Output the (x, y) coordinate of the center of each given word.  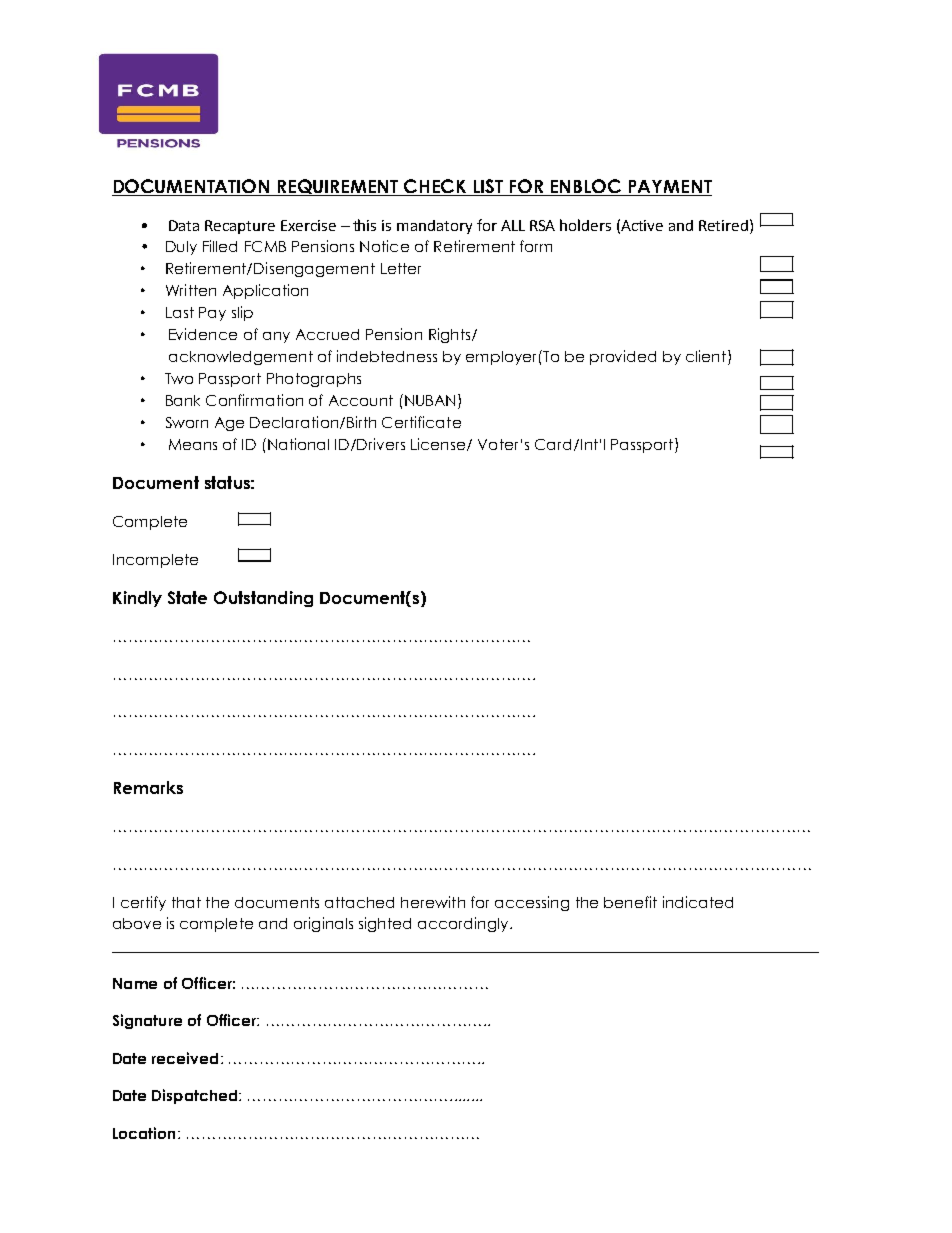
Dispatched (196, 1096)
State (187, 597)
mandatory (434, 227)
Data (184, 225)
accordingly (464, 924)
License (439, 444)
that (186, 902)
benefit (630, 902)
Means (193, 444)
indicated (698, 902)
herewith (433, 902)
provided (623, 357)
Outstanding (263, 599)
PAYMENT (670, 186)
